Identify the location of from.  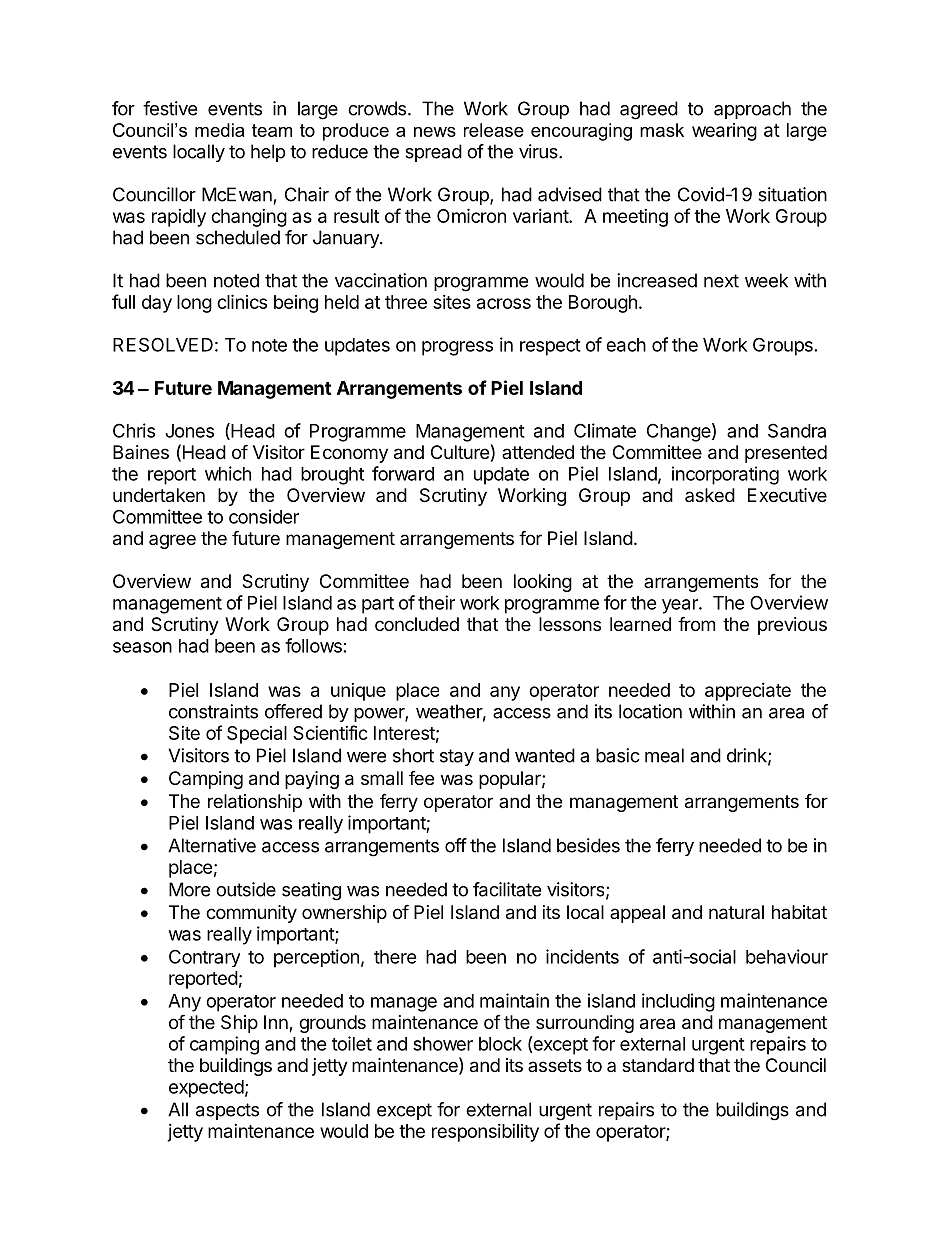
(696, 623).
